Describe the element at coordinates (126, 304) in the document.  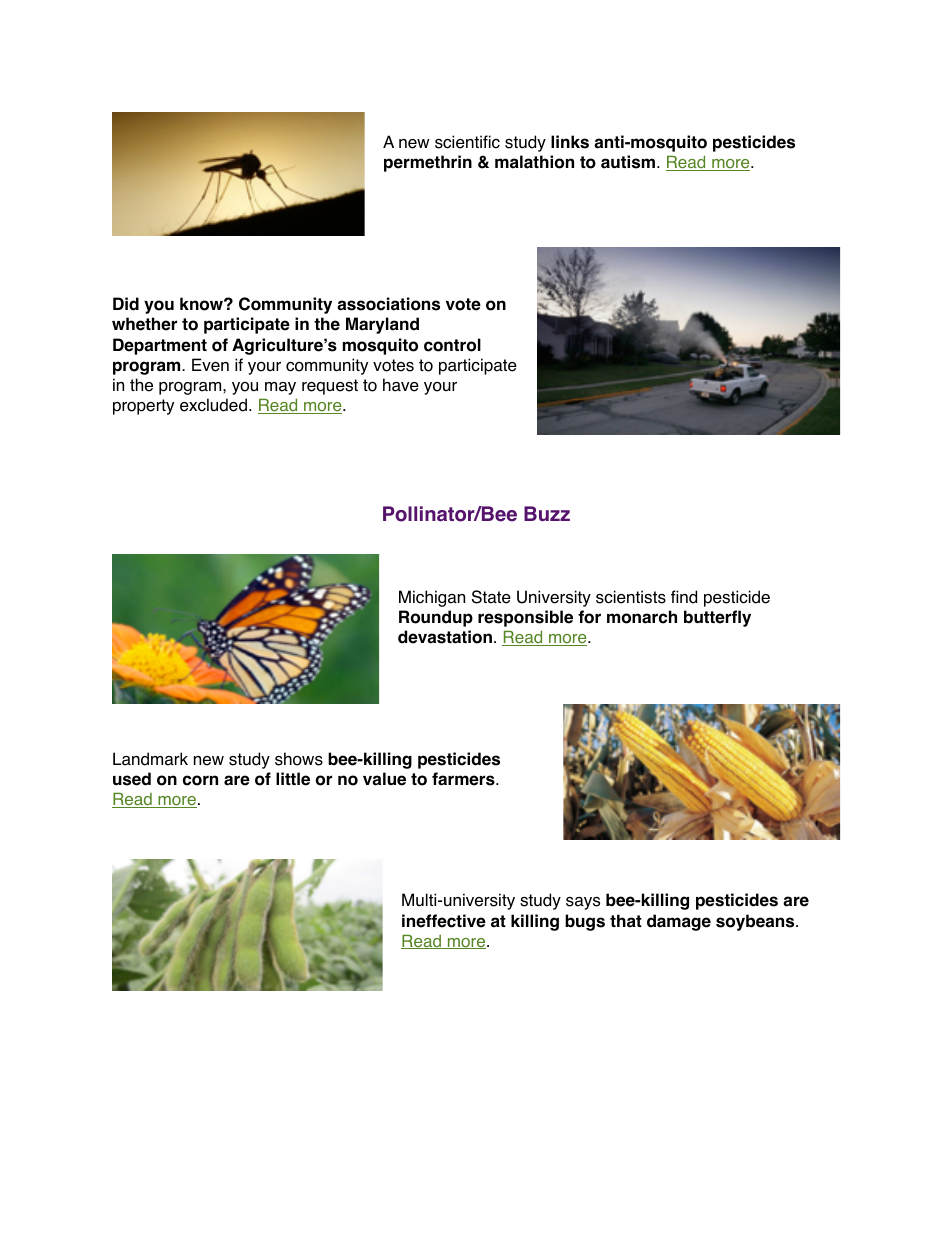
I see `Did` at that location.
